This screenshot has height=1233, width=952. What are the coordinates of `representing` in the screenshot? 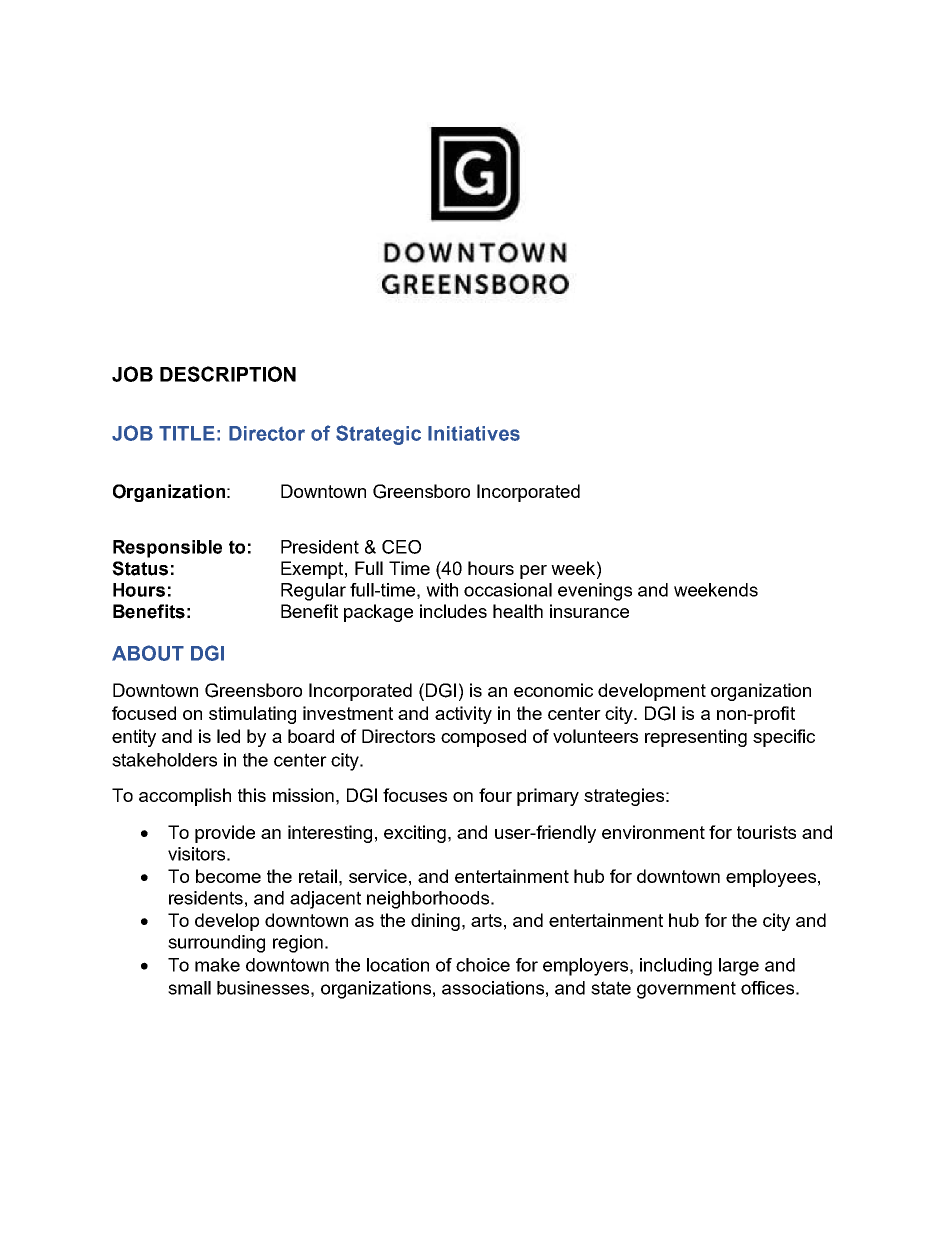 It's located at (696, 738).
